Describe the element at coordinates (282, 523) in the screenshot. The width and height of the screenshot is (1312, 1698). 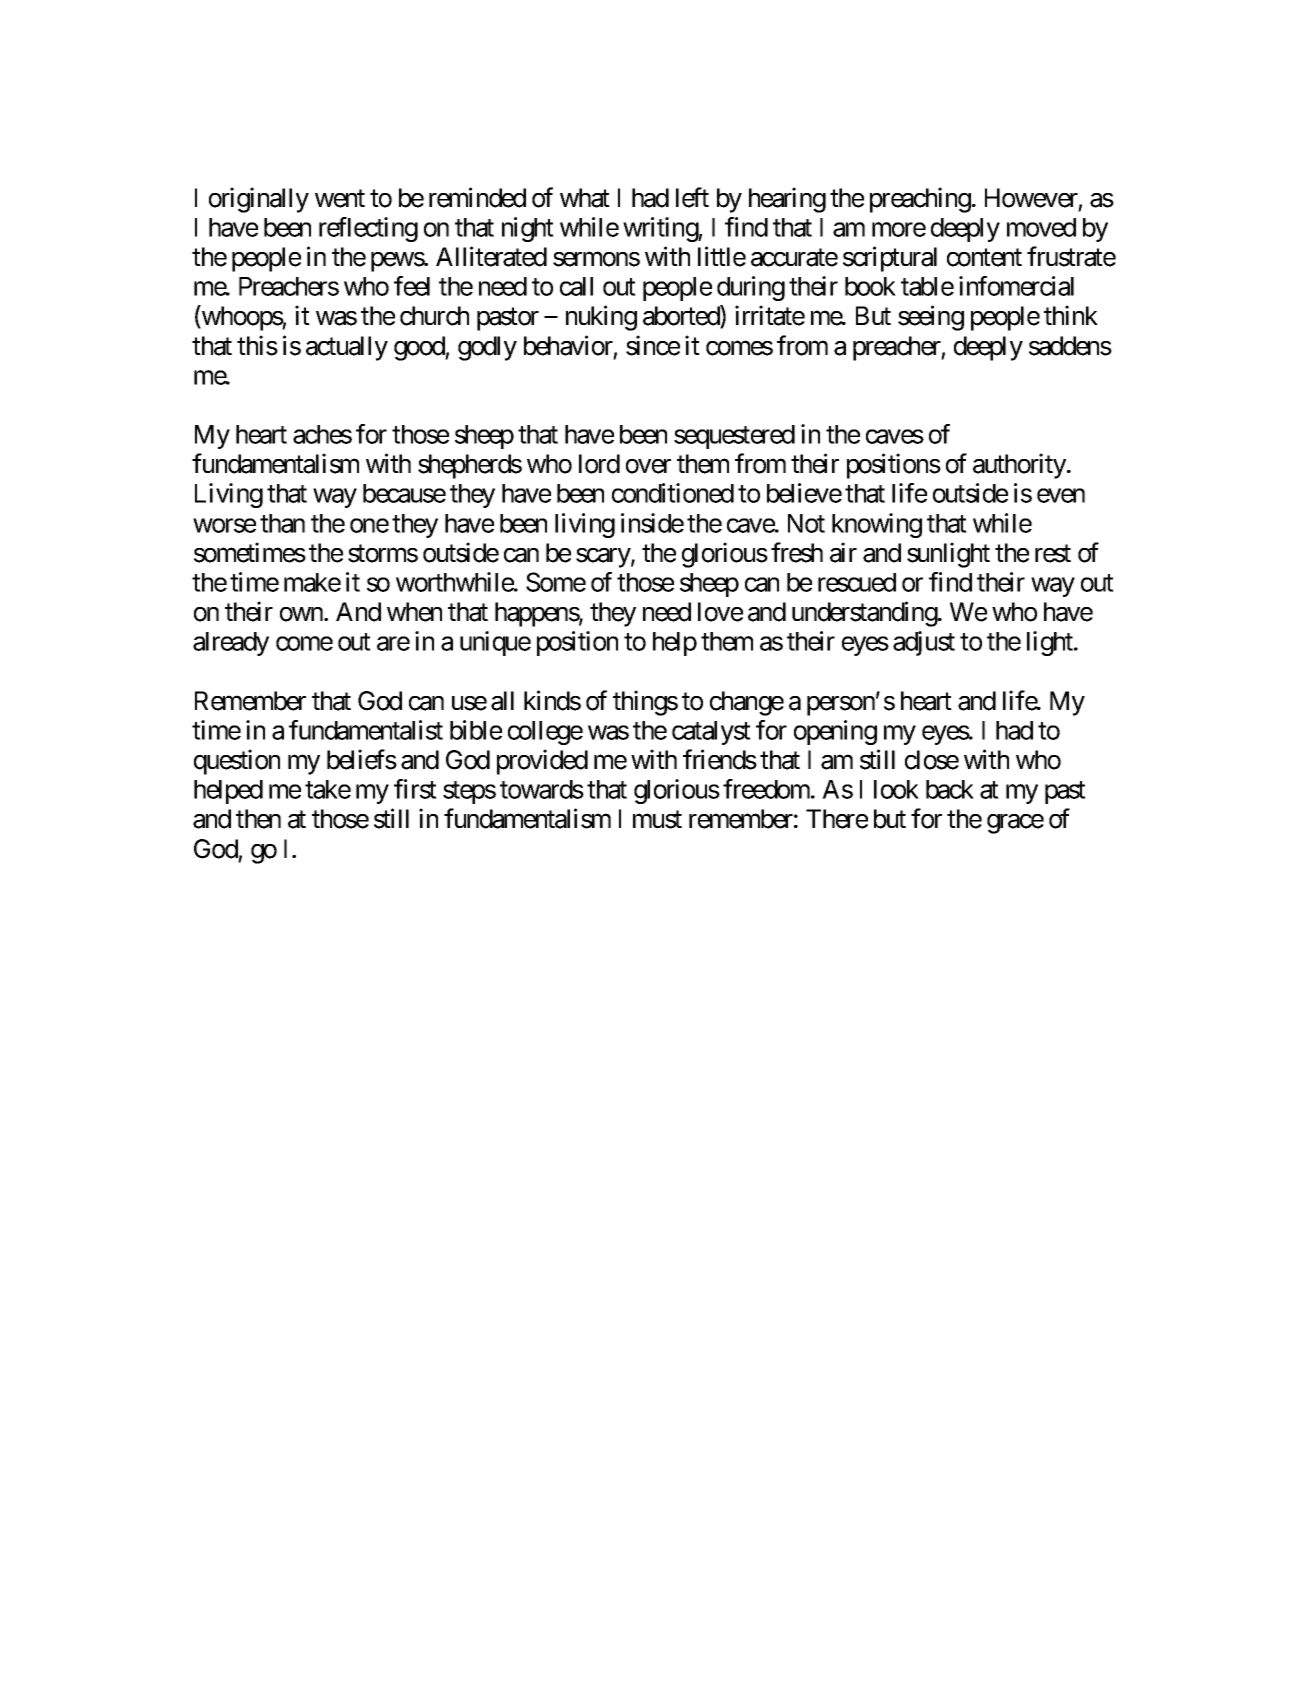
I see `than` at that location.
